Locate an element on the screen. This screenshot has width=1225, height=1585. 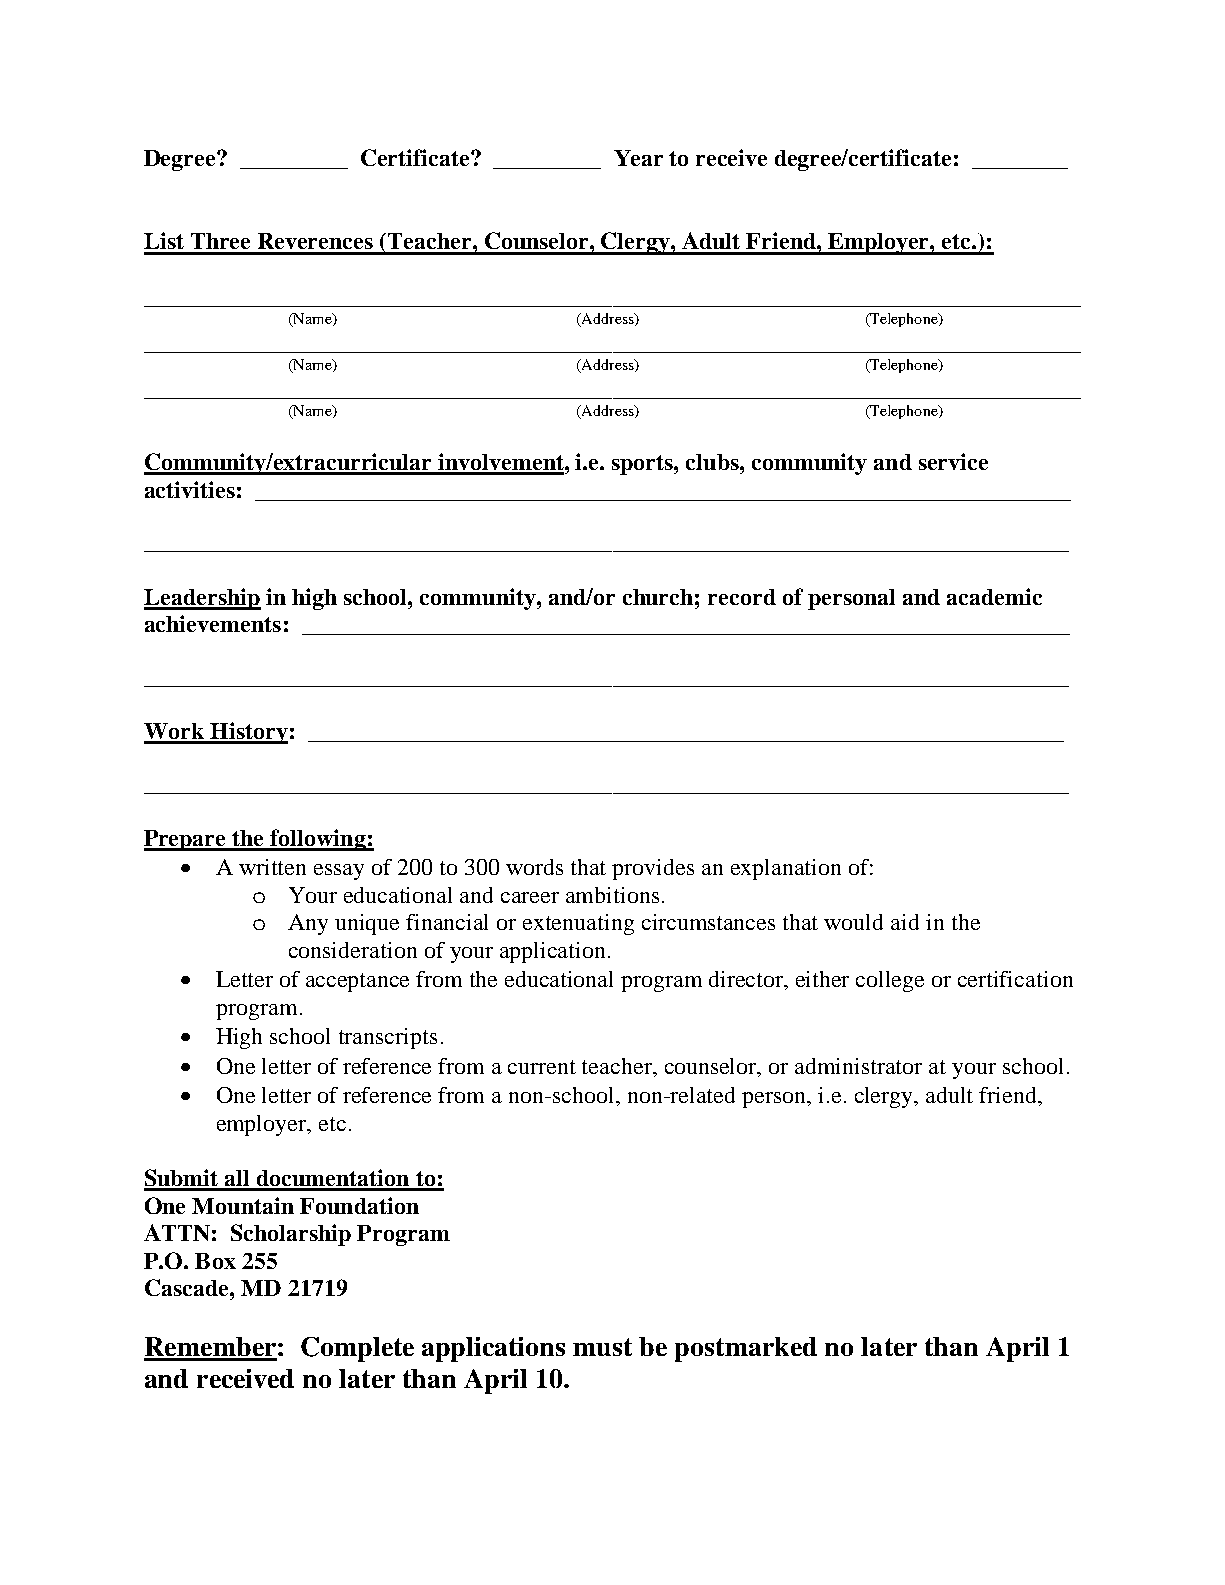
service is located at coordinates (953, 461).
